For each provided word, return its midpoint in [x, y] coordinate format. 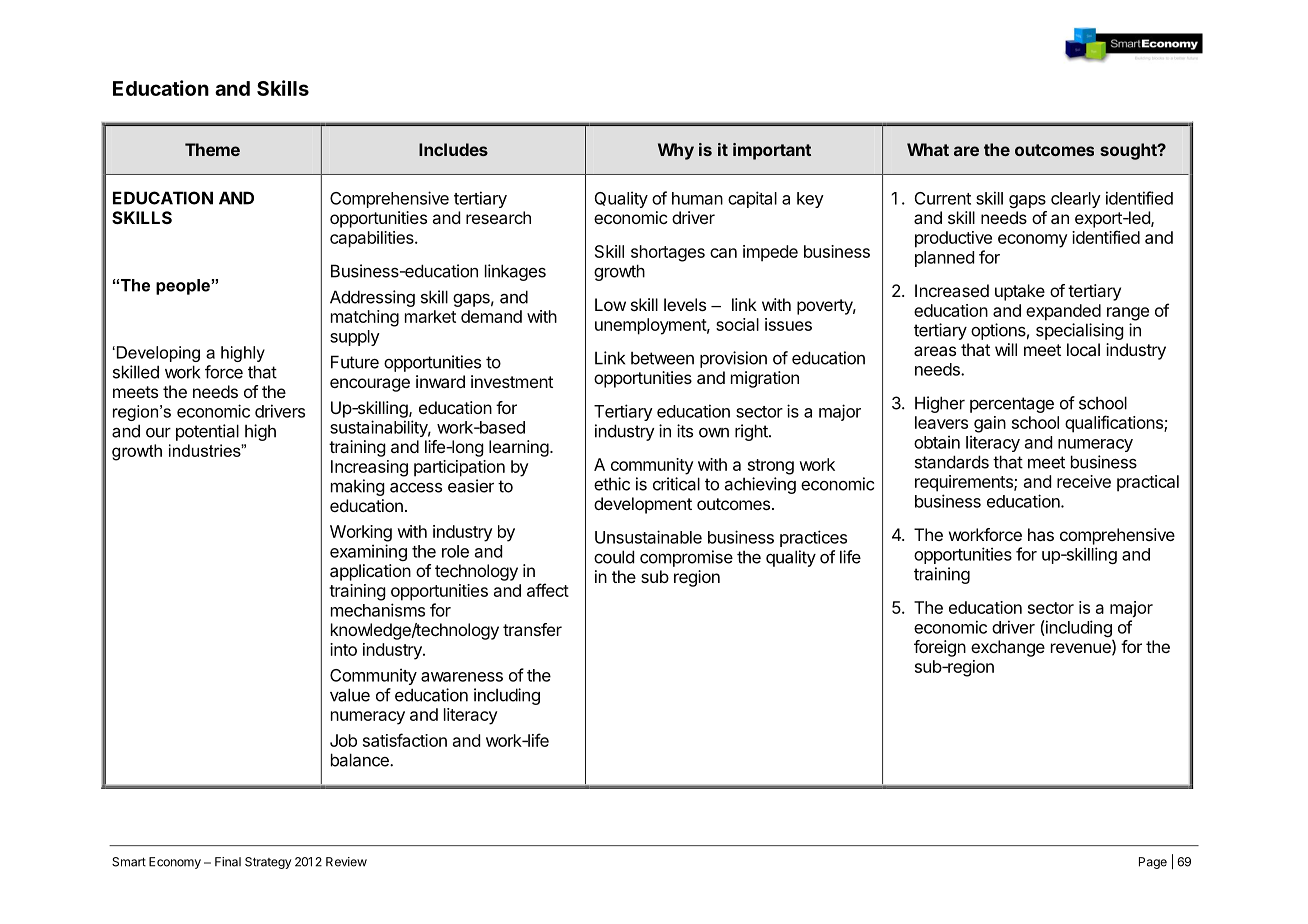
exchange [1008, 648]
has [1041, 534]
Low [610, 304]
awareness [462, 677]
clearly [1076, 200]
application [370, 572]
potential [207, 432]
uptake [1020, 292]
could [614, 557]
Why [676, 151]
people [183, 287]
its [685, 431]
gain [990, 424]
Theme [212, 149]
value [350, 695]
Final [228, 862]
